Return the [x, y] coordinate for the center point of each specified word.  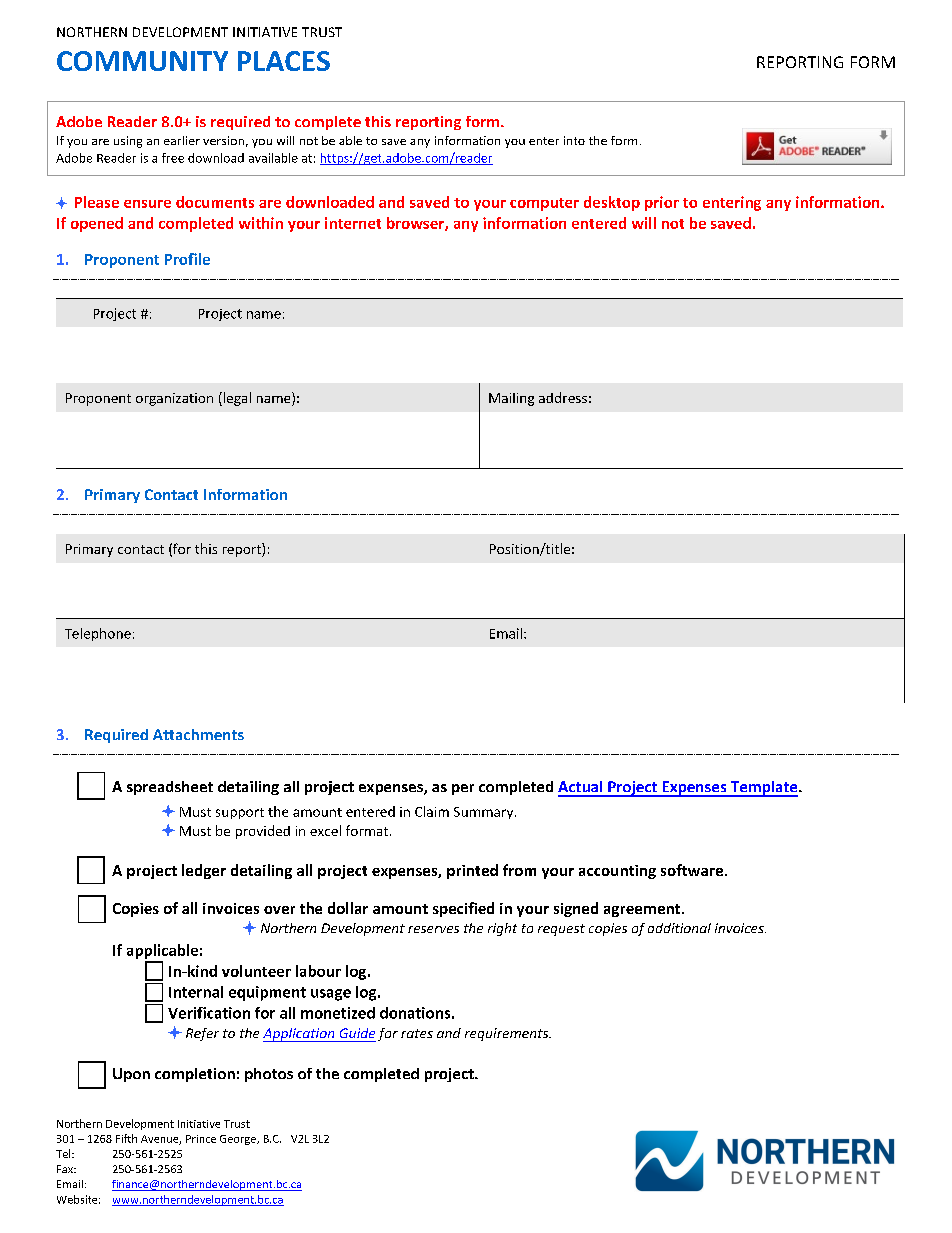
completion [195, 1075]
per [463, 789]
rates [417, 1033]
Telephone [98, 634]
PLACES [284, 61]
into [574, 140]
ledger [204, 871]
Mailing [511, 399]
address [563, 397]
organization [174, 399]
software [692, 870]
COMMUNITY [142, 61]
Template [764, 789]
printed [472, 871]
